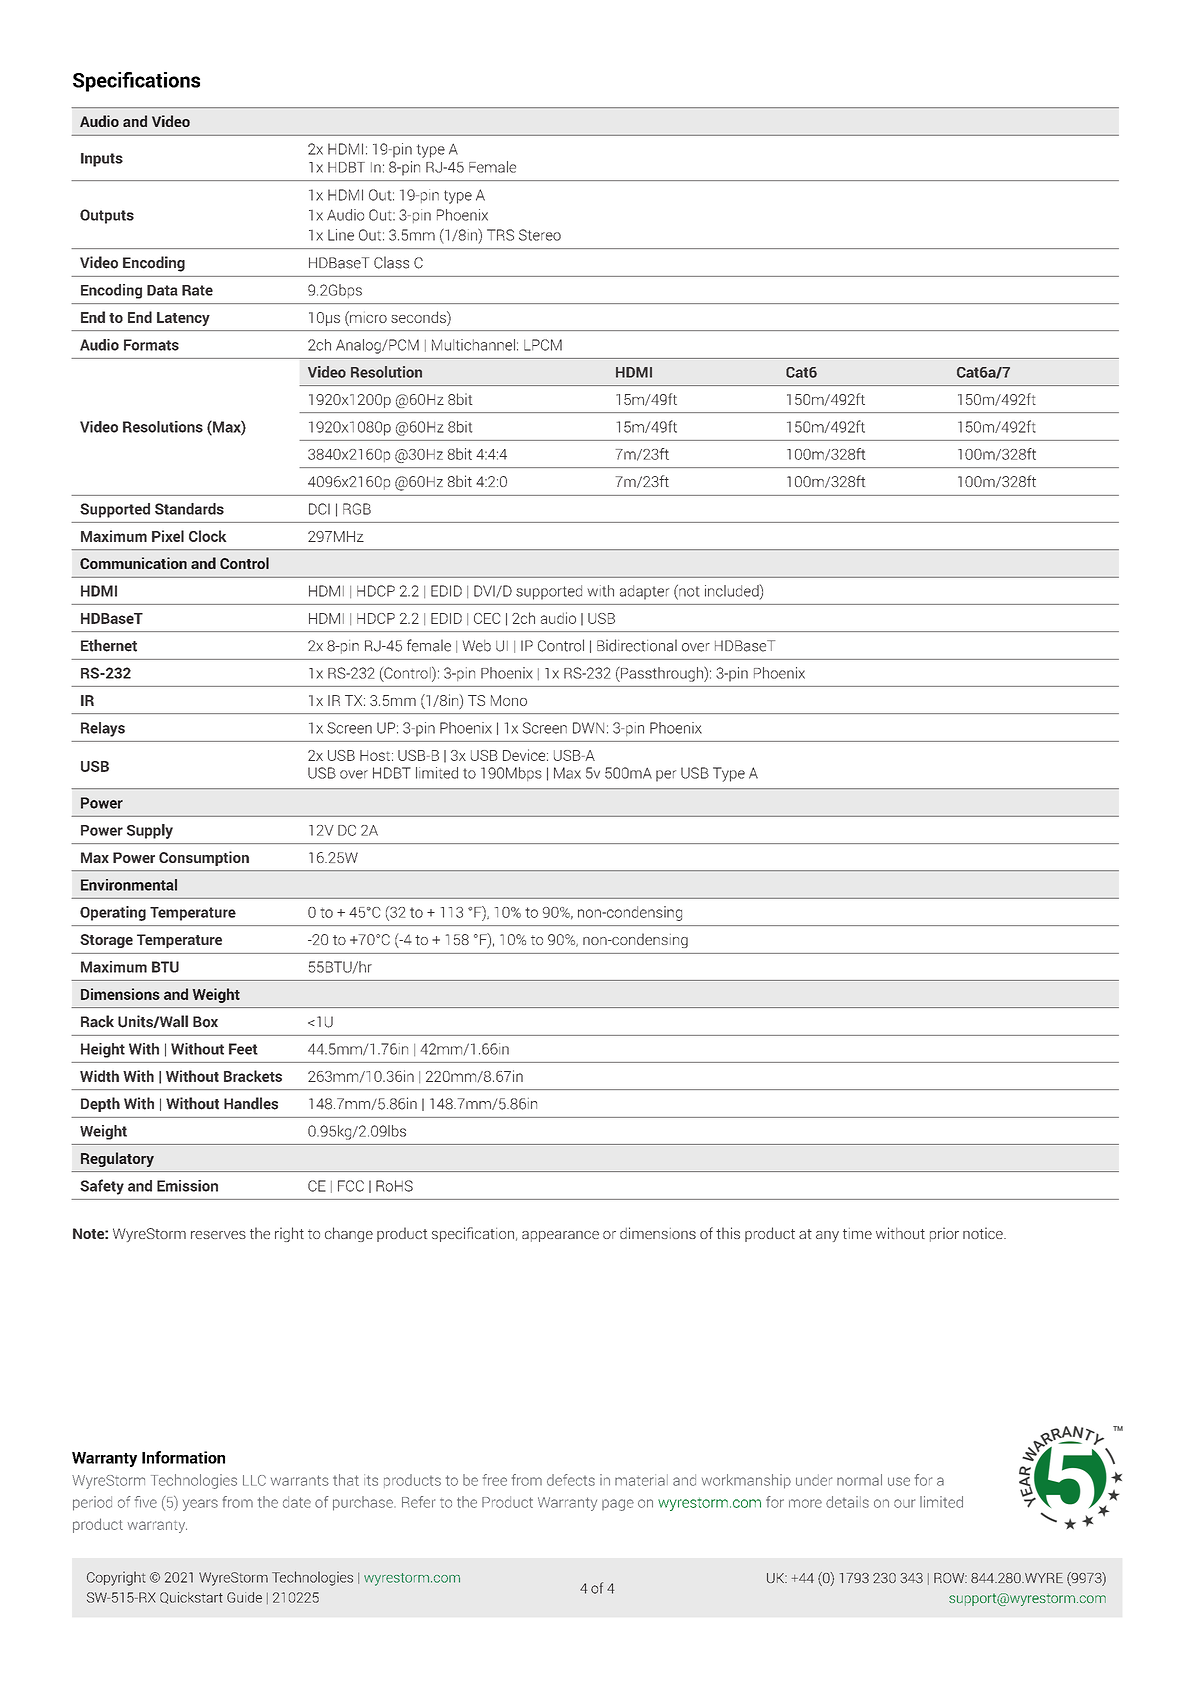 This screenshot has width=1195, height=1690. Describe the element at coordinates (644, 592) in the screenshot. I see `adapter` at that location.
